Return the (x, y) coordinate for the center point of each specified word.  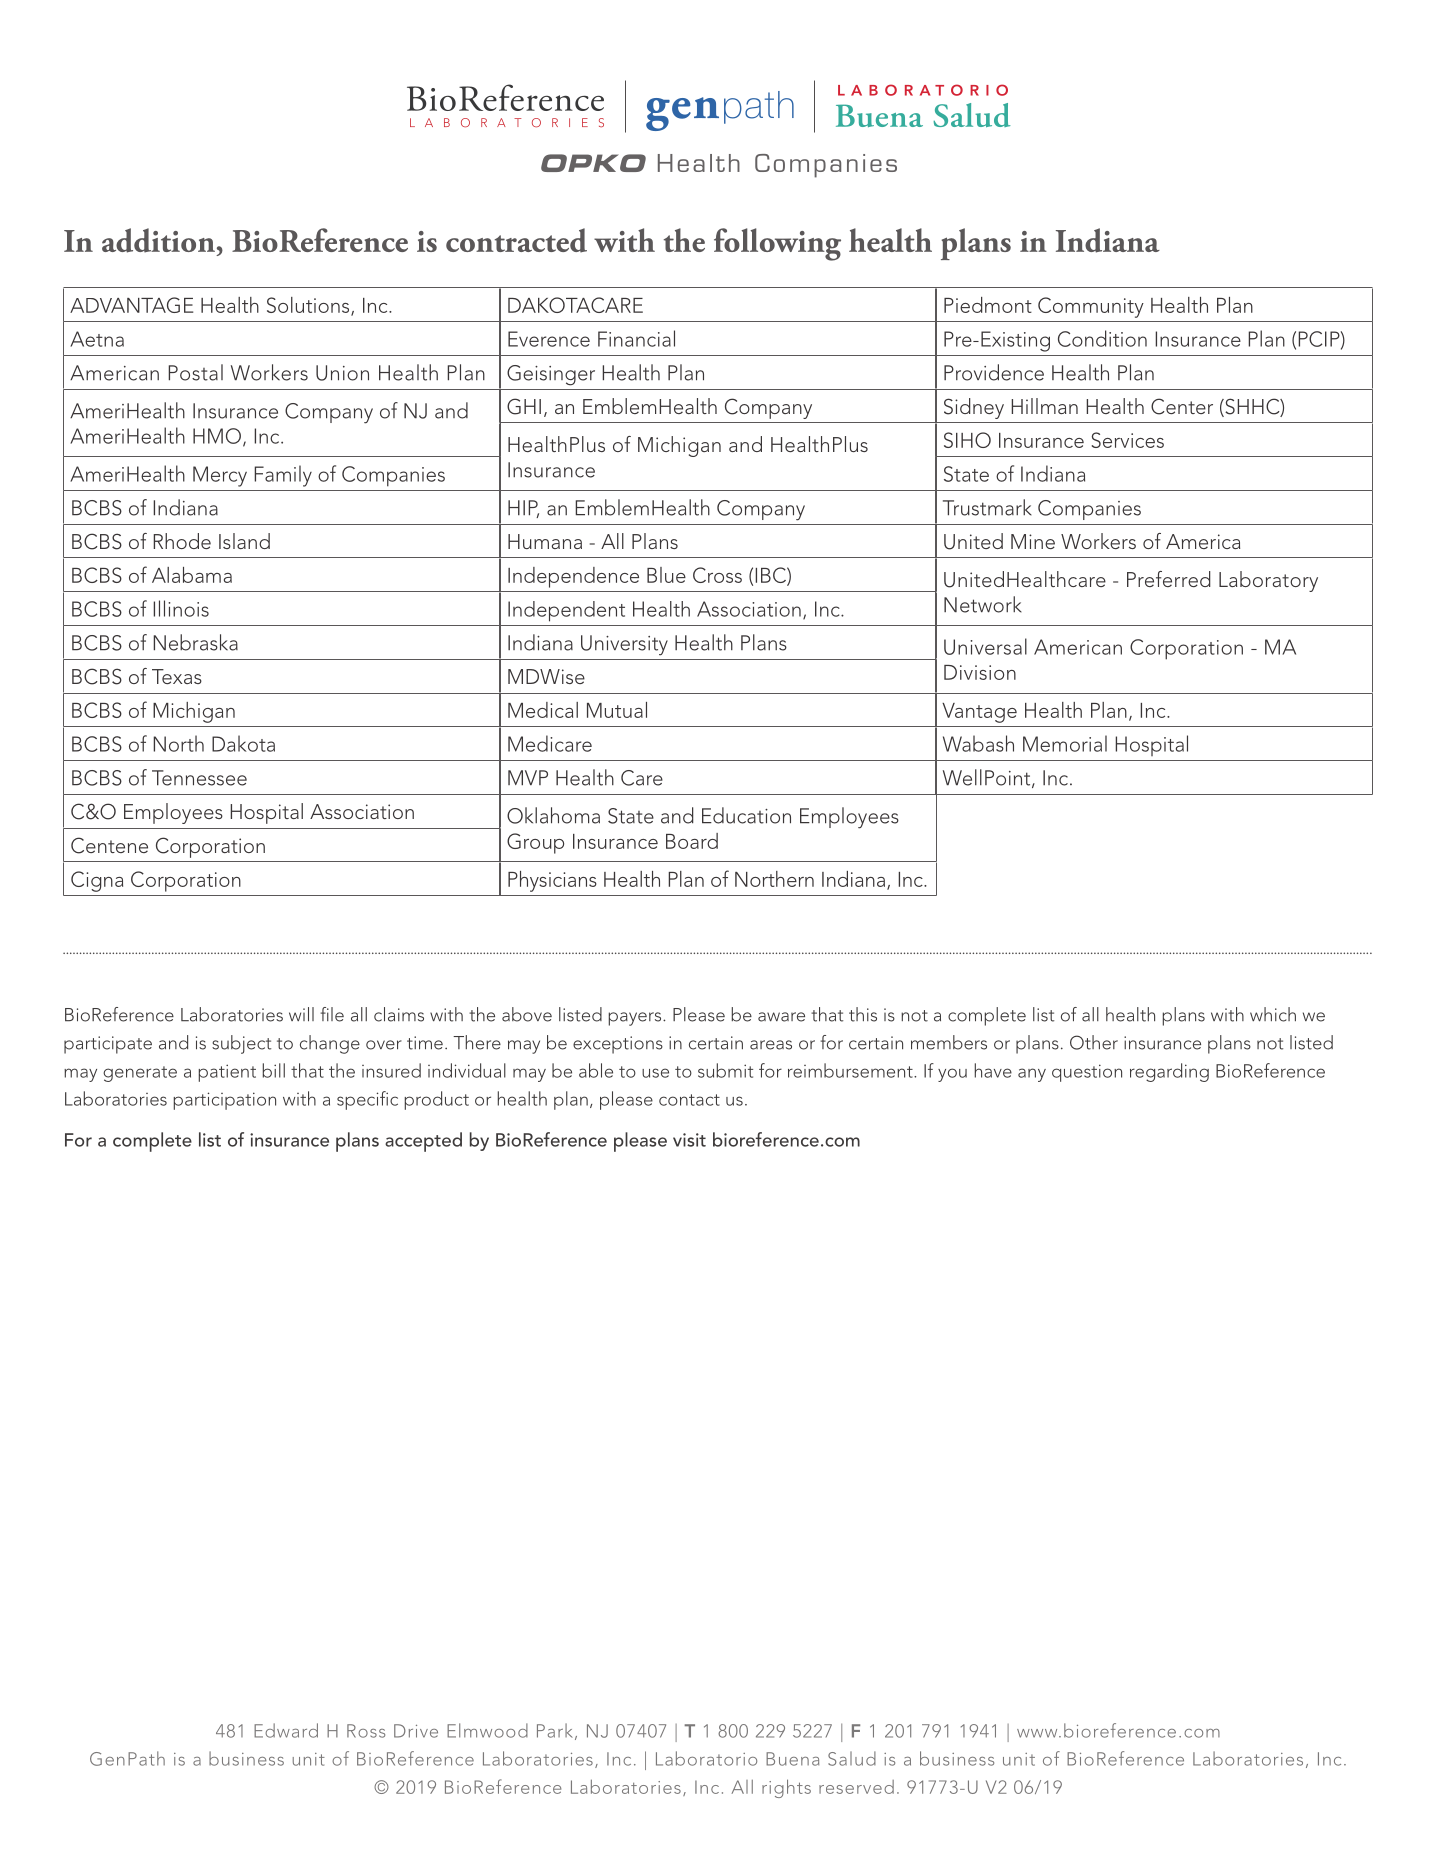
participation (224, 1101)
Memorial (1065, 743)
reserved (856, 1787)
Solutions (309, 306)
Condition (1102, 338)
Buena (792, 1759)
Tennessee (199, 778)
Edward (286, 1730)
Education (746, 815)
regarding (1169, 1072)
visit (689, 1140)
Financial (636, 338)
